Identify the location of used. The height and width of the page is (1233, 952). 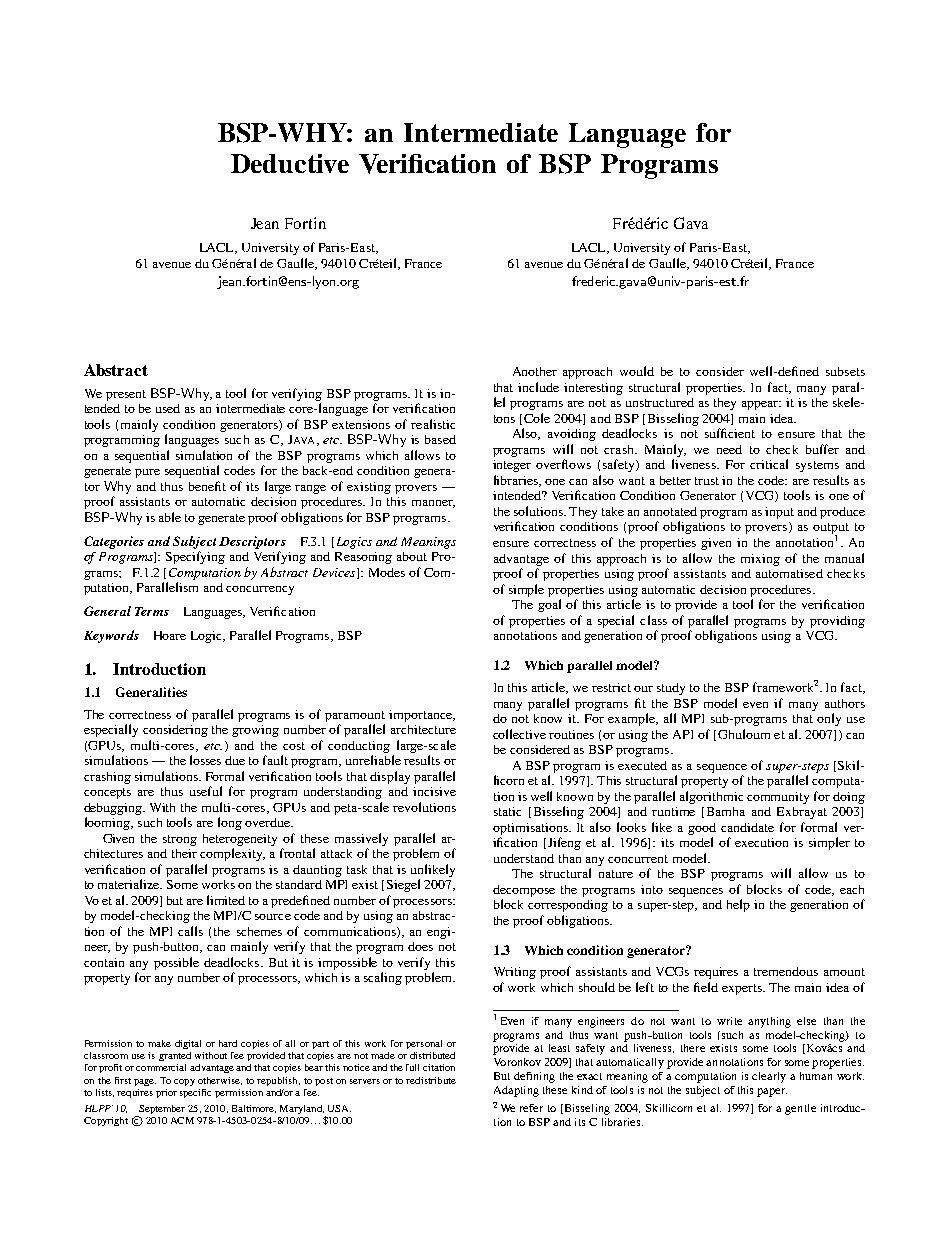
(168, 408).
